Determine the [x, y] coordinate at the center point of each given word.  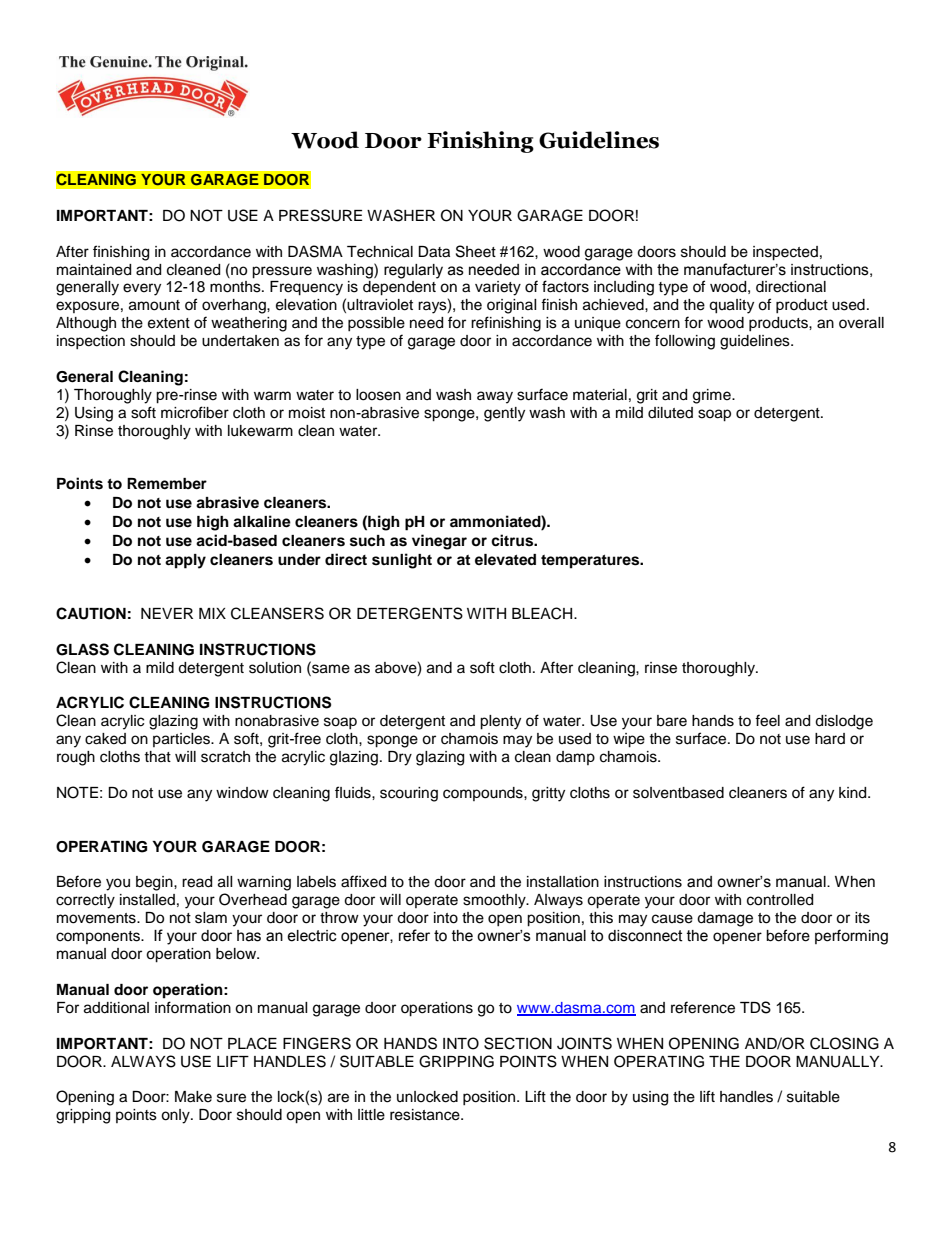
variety [498, 288]
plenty [500, 722]
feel [767, 720]
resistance [426, 1115]
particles [182, 740]
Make [193, 1097]
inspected [785, 253]
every [142, 289]
